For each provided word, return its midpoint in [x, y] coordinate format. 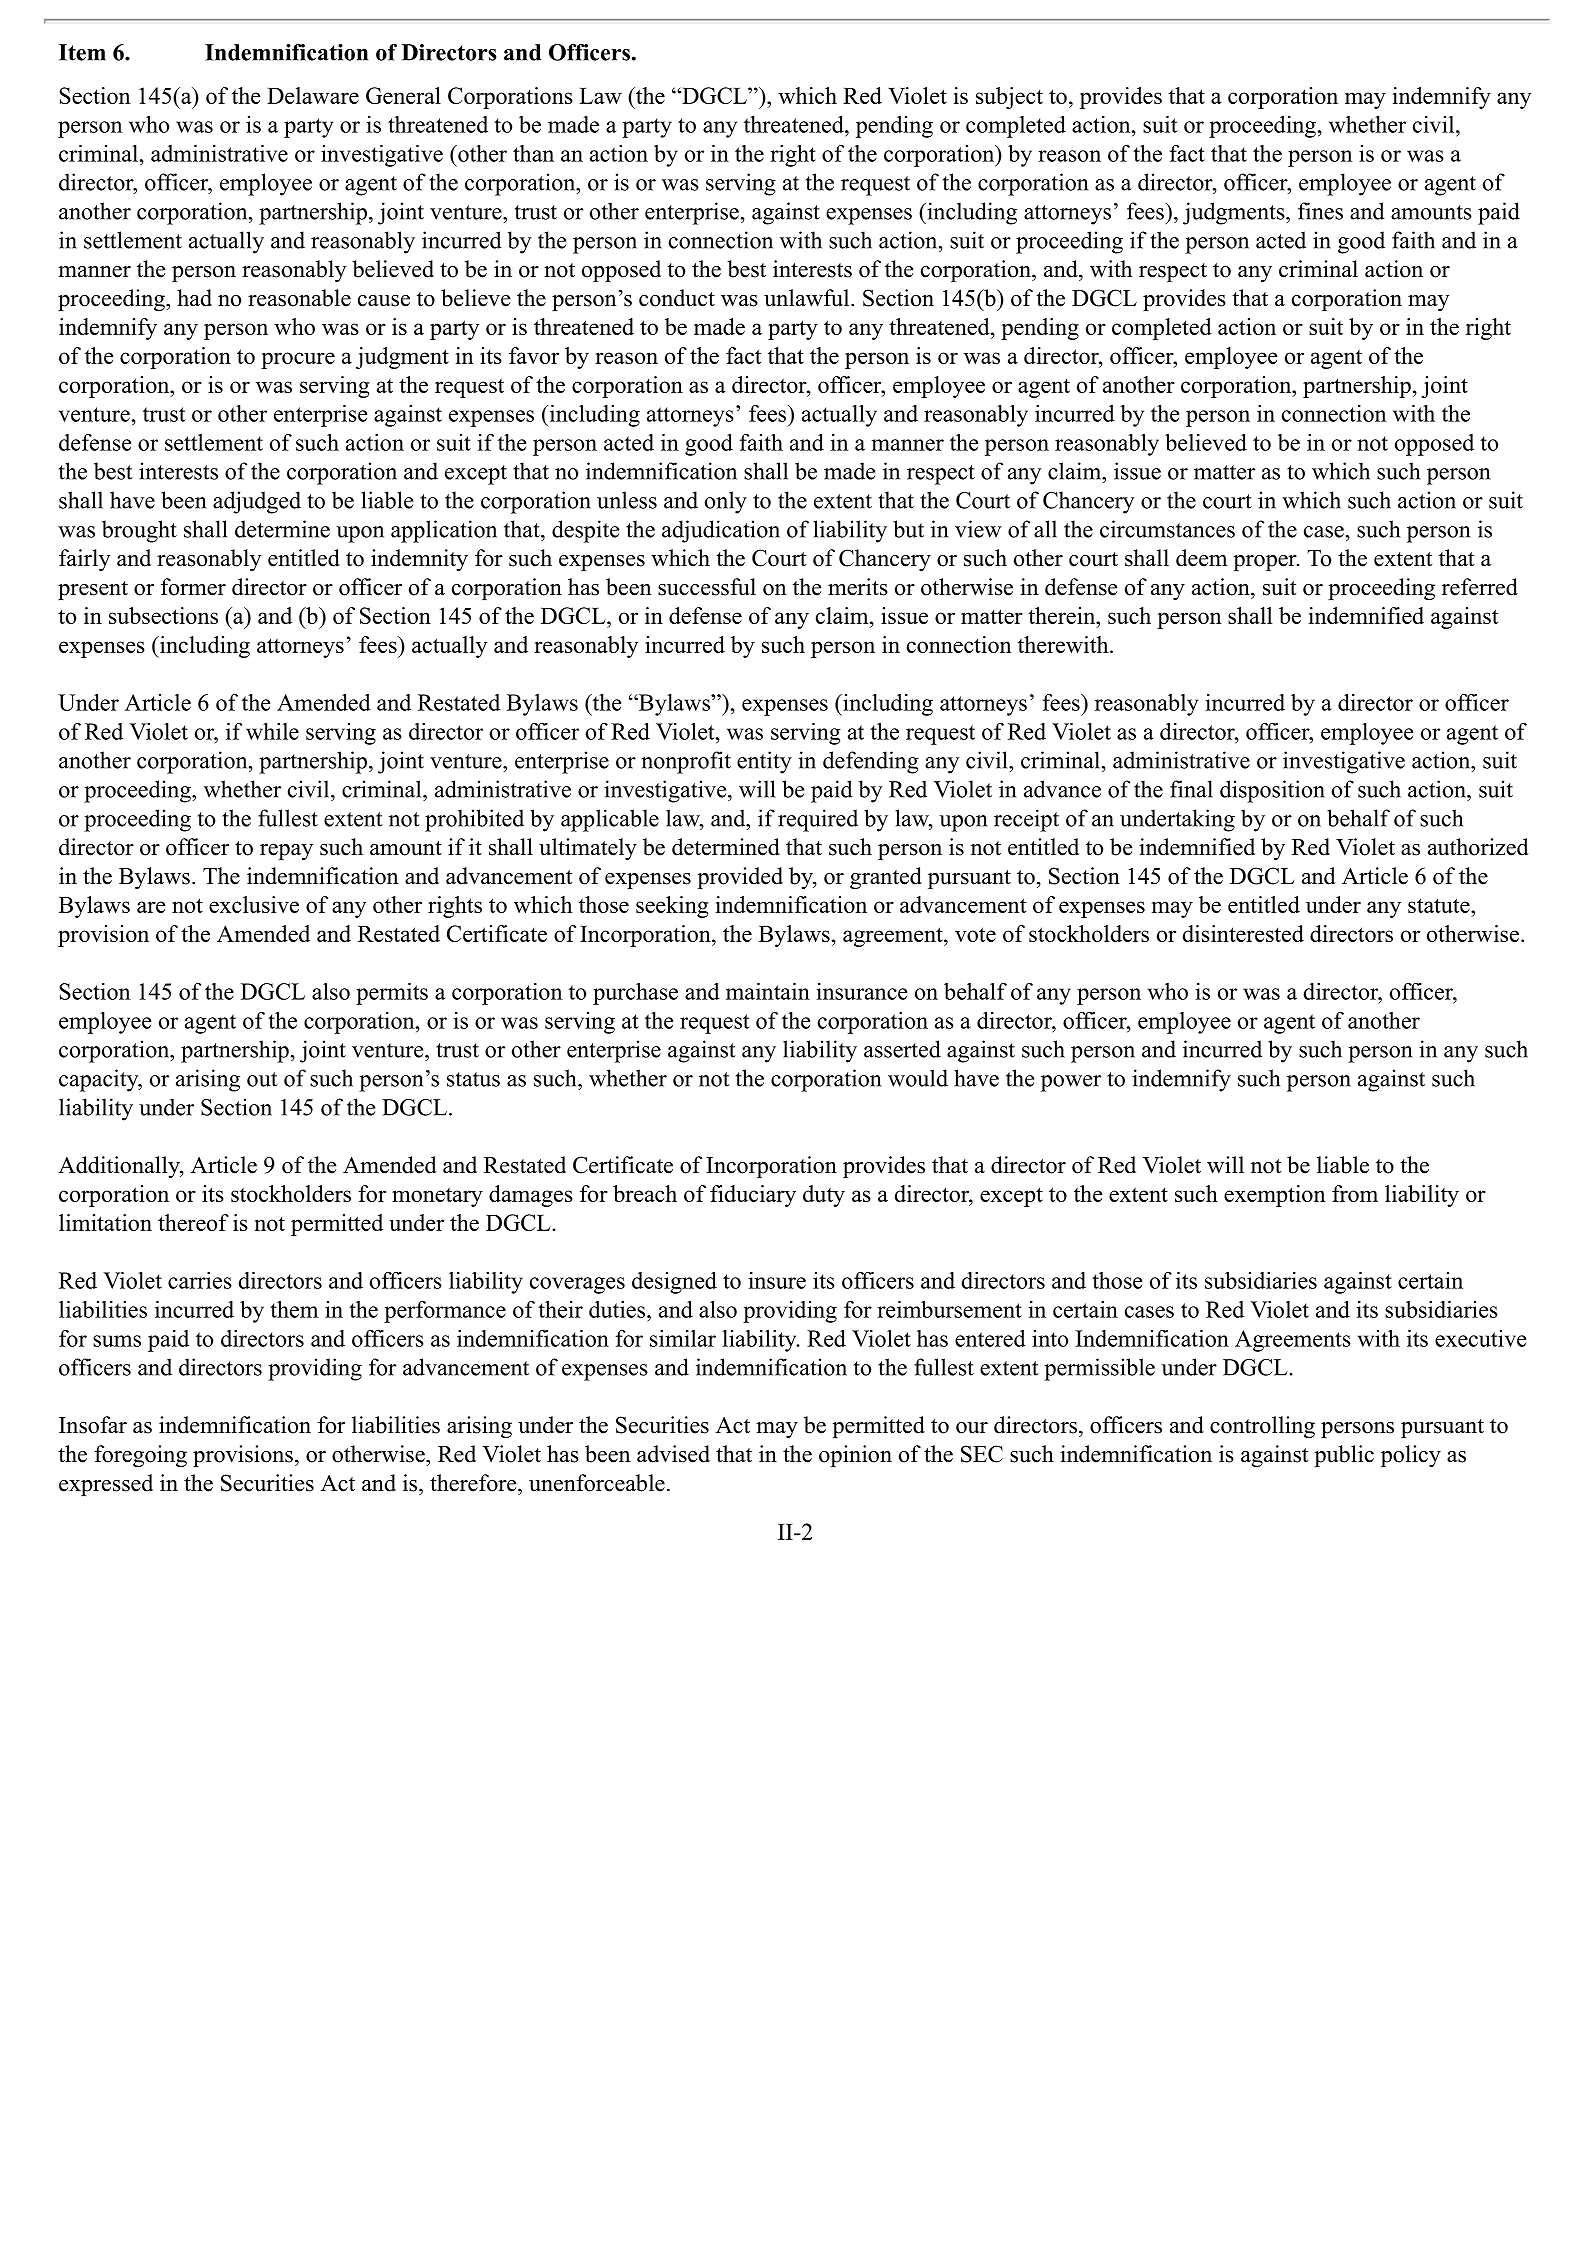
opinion [855, 1456]
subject [1009, 98]
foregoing [140, 1456]
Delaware [313, 95]
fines [1320, 211]
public [1344, 1456]
